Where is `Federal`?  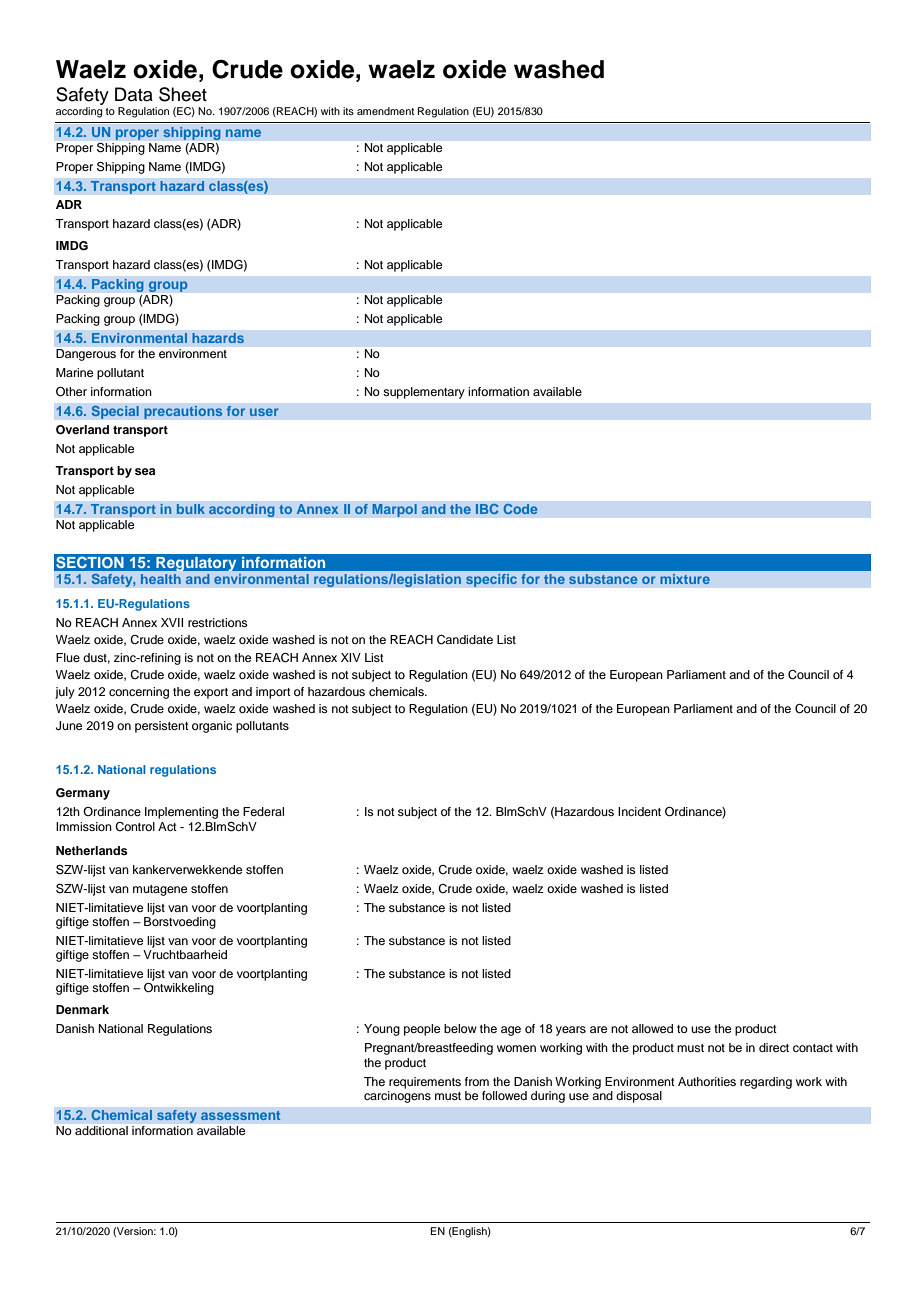
Federal is located at coordinates (263, 811).
